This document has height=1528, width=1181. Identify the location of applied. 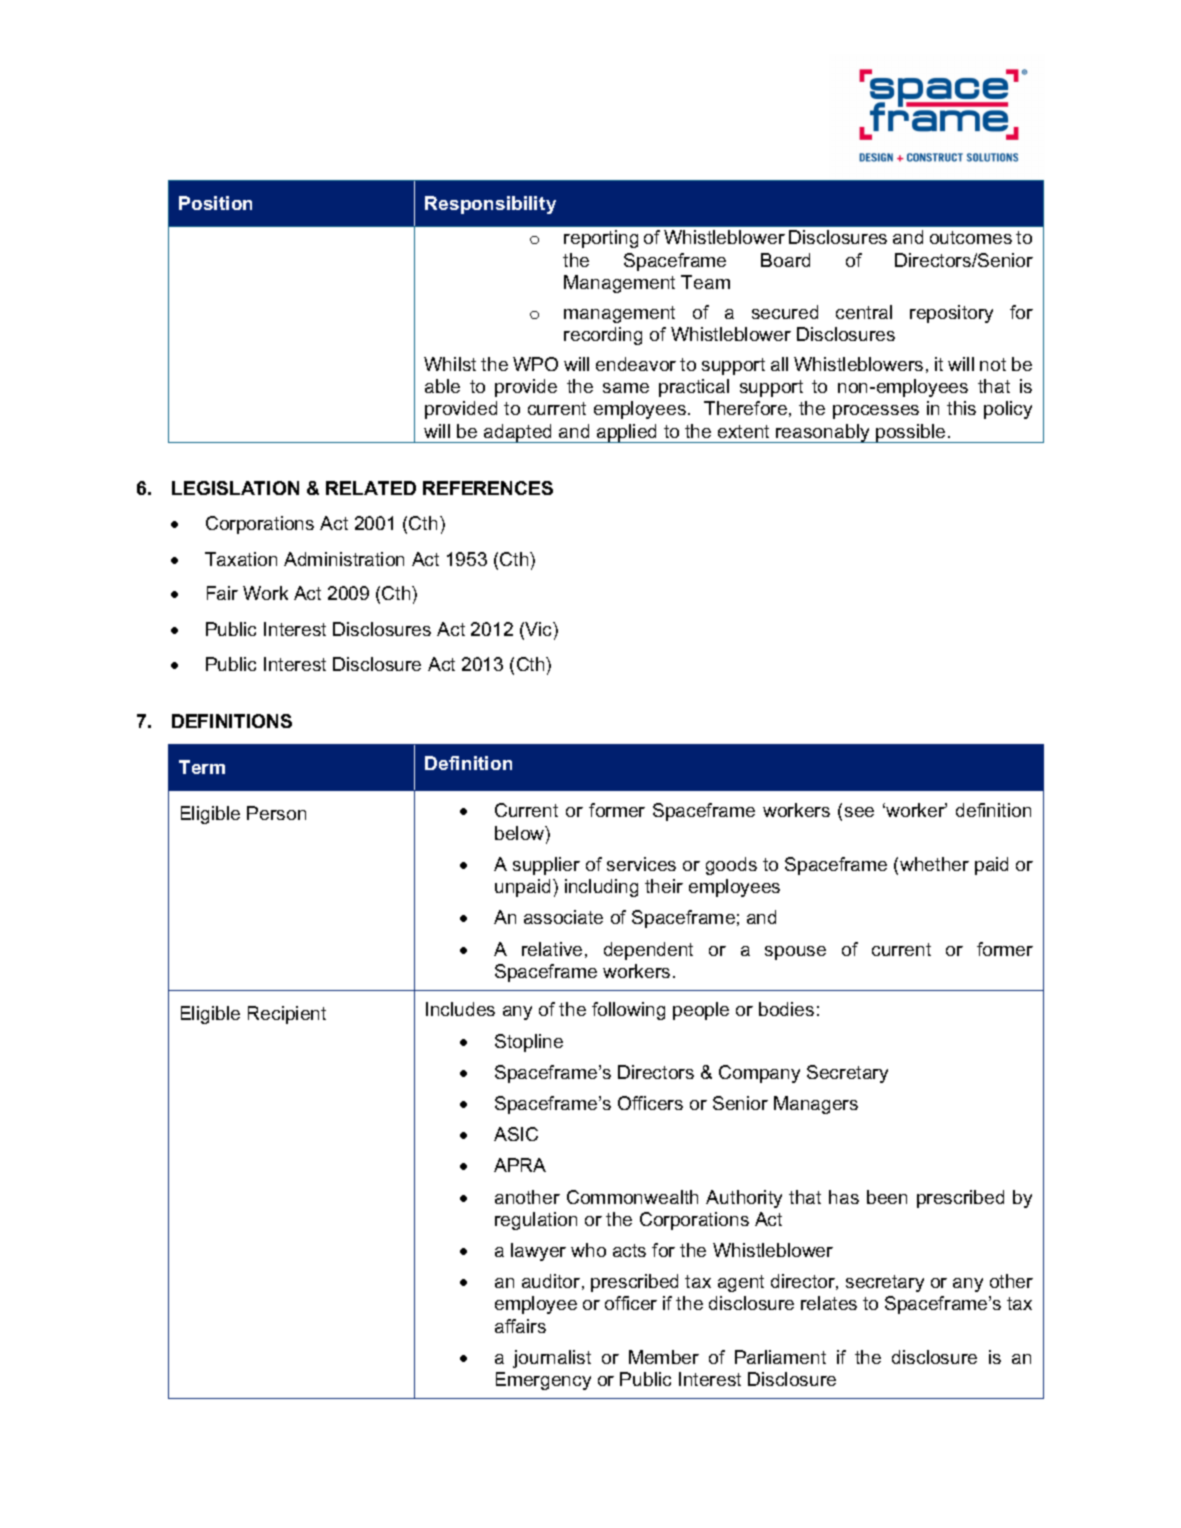
(627, 433).
